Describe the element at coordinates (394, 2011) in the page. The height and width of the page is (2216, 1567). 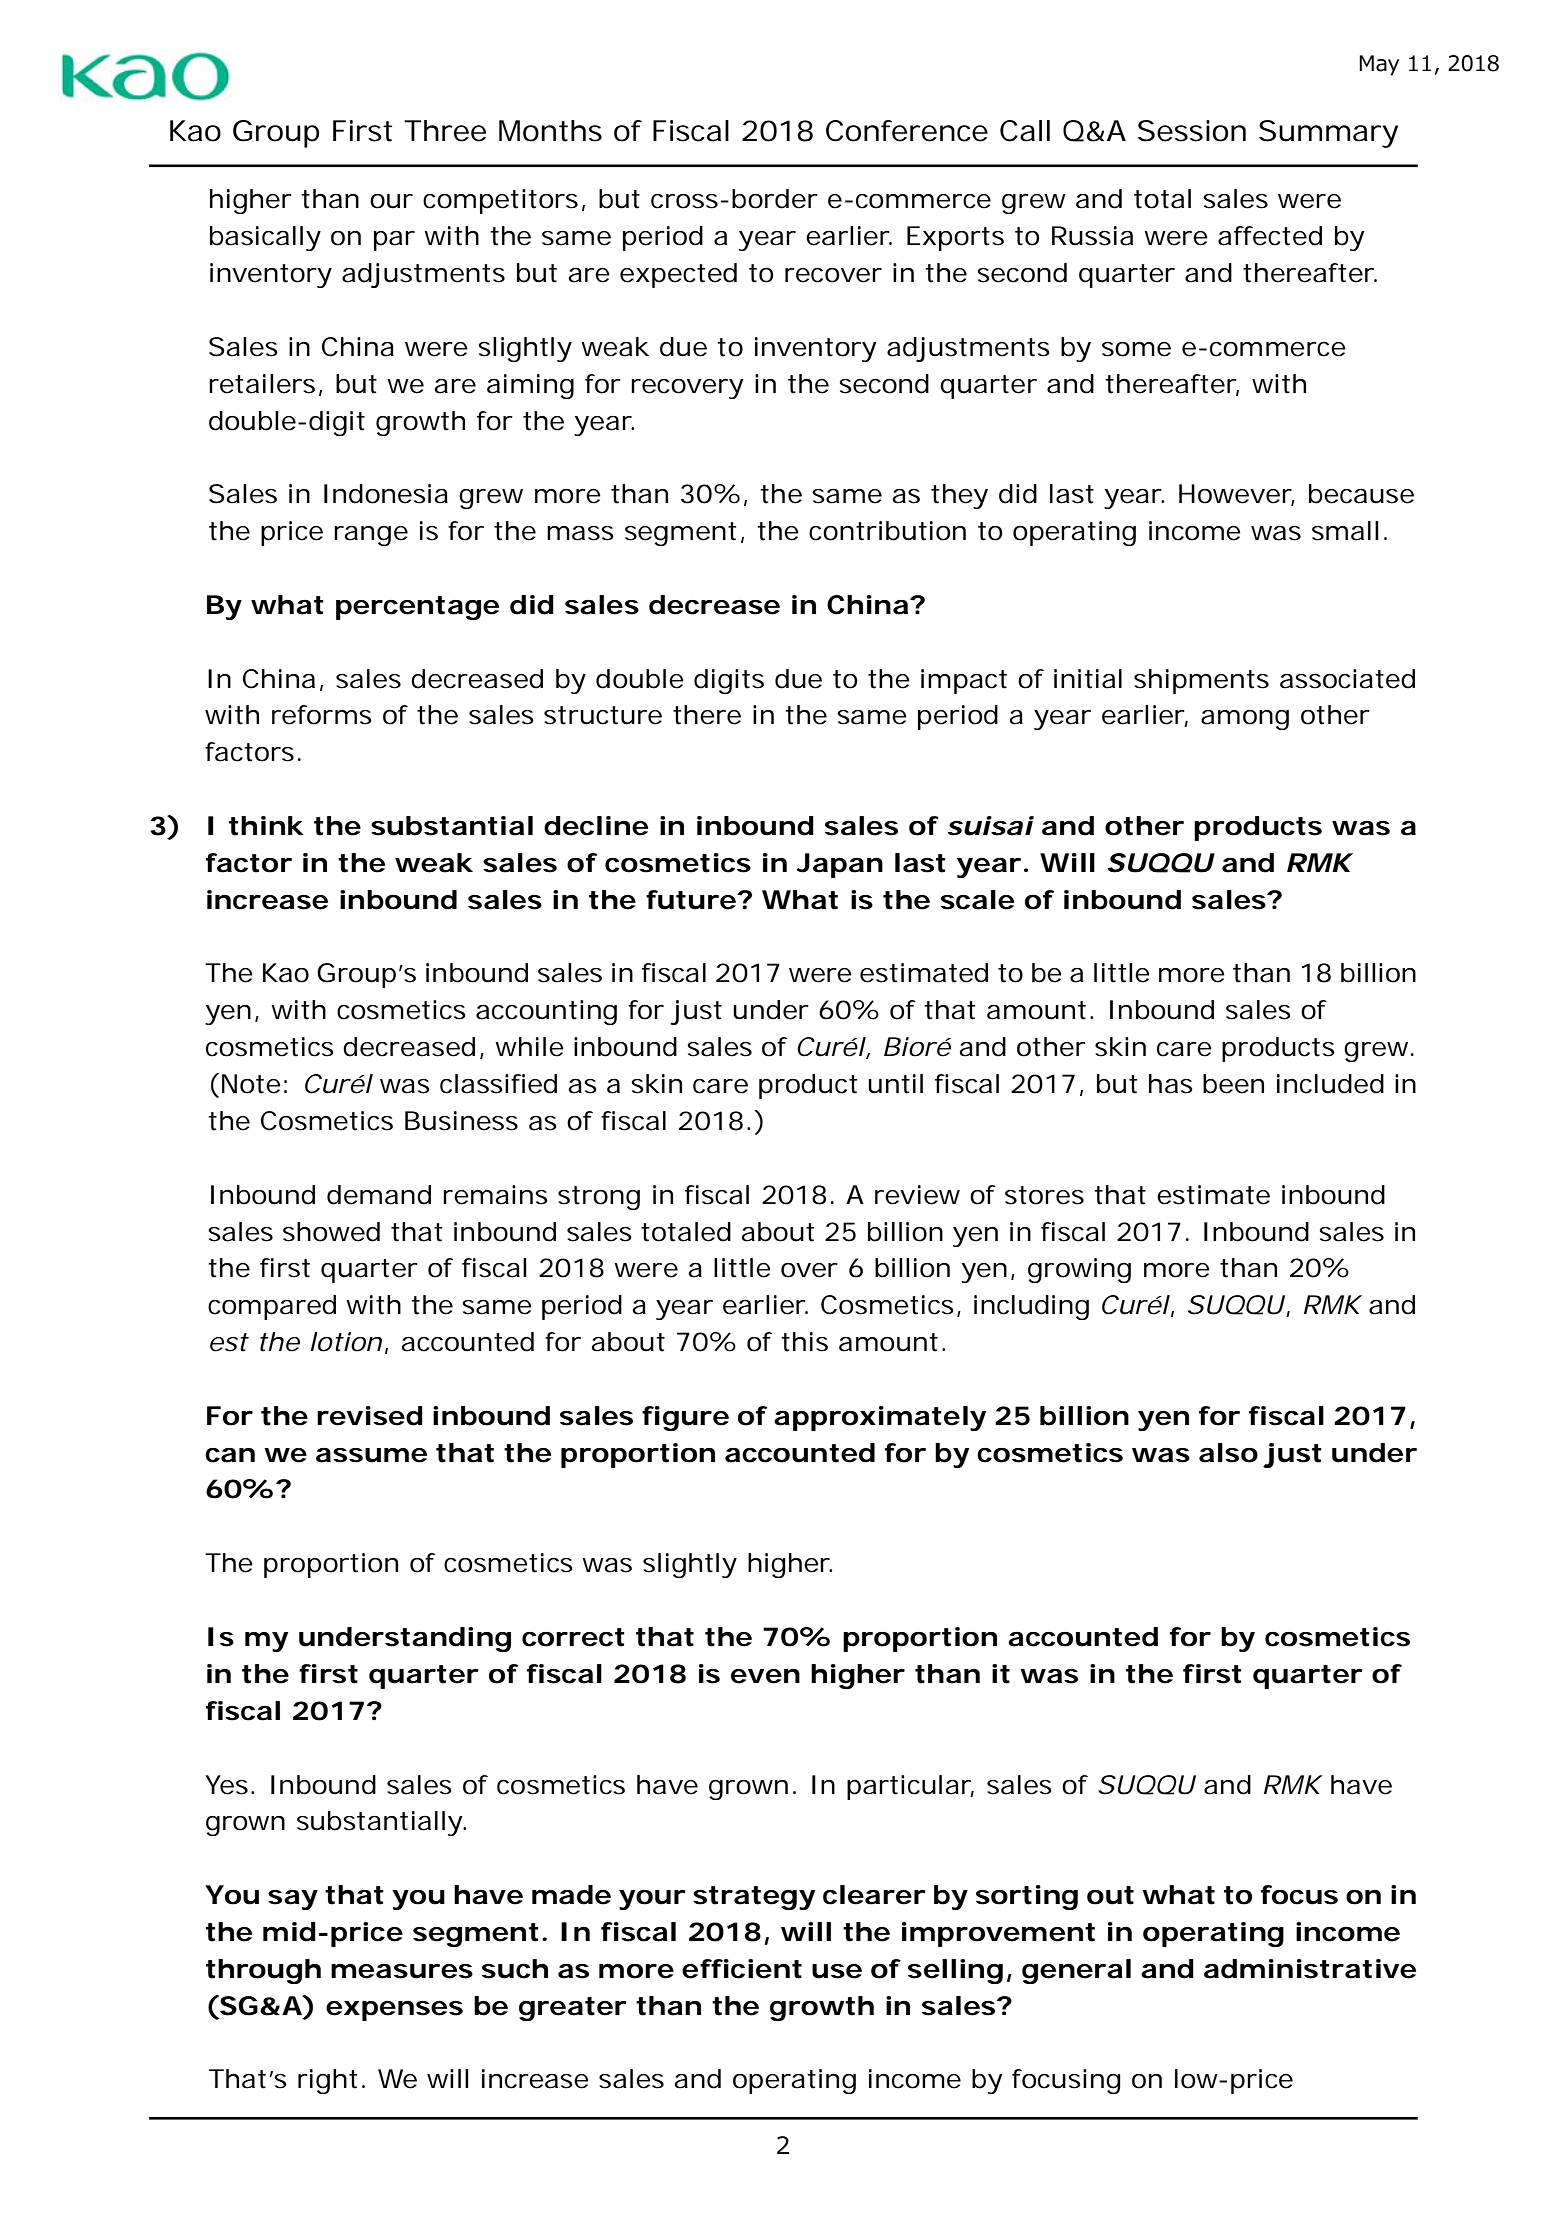
I see `expenses` at that location.
